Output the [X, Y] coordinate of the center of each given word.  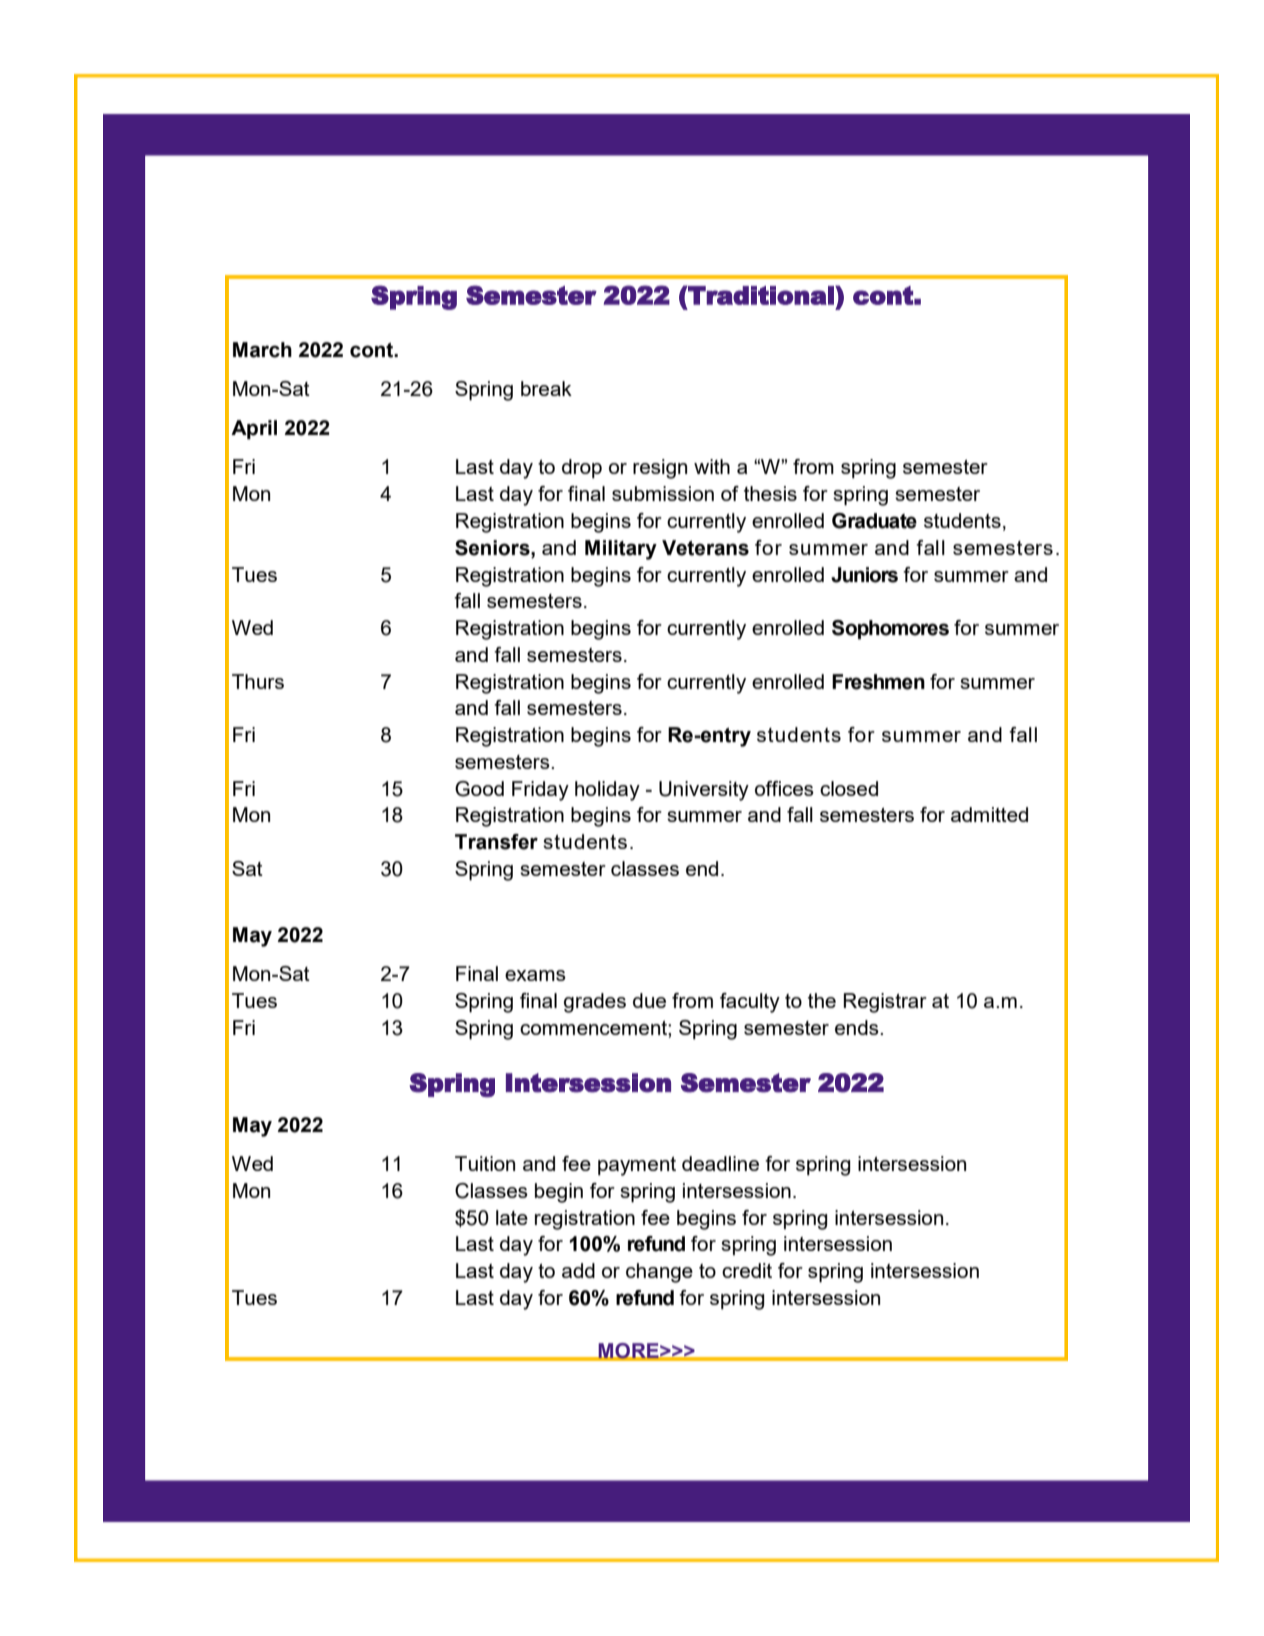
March [262, 350]
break [546, 388]
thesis [770, 493]
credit [747, 1270]
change [659, 1273]
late [512, 1217]
